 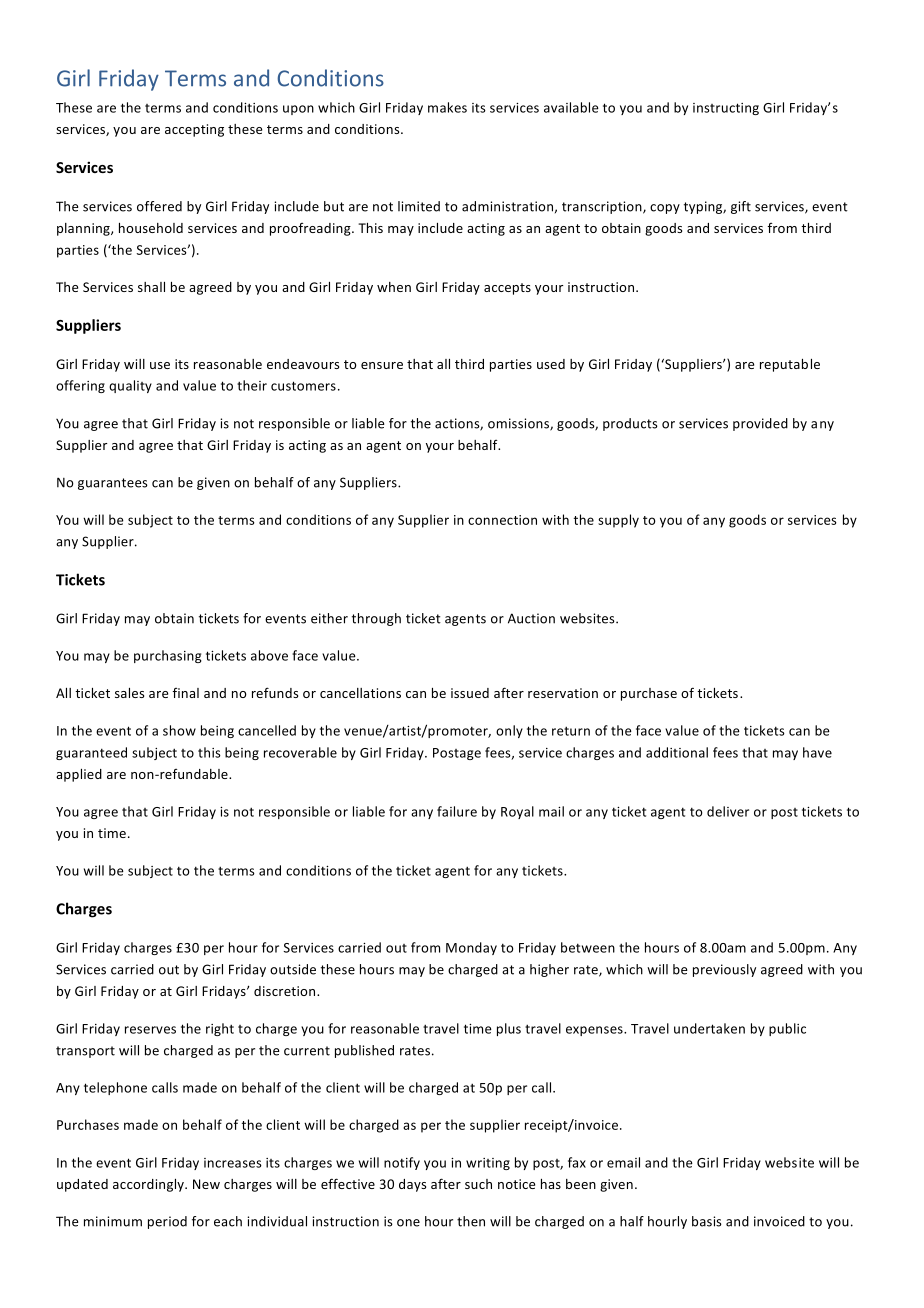 I want to click on provided, so click(x=760, y=424).
